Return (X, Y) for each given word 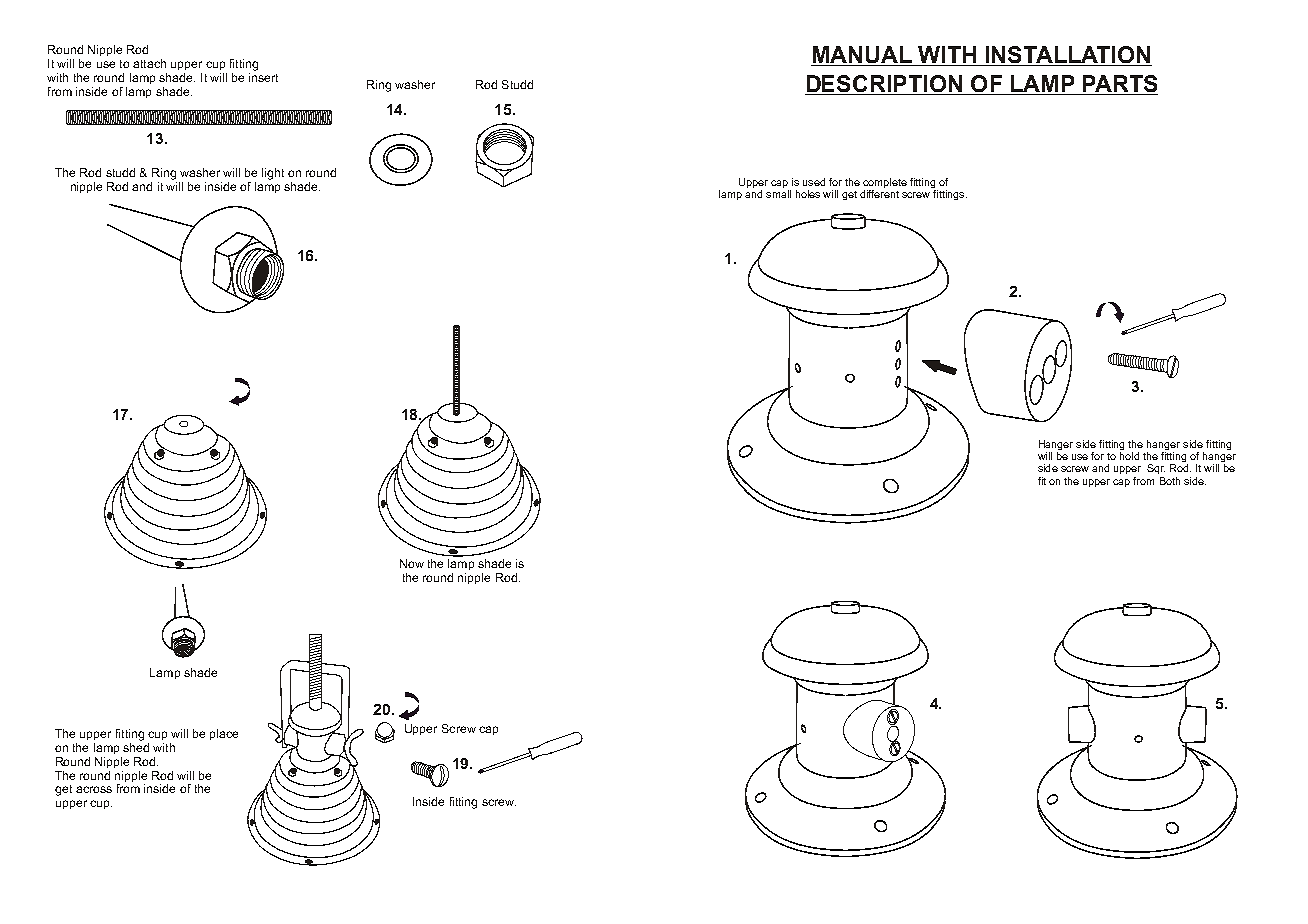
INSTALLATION (1068, 56)
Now (412, 563)
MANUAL (862, 56)
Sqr (1156, 469)
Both (1170, 481)
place (224, 734)
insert (263, 76)
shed (136, 746)
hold (1129, 456)
